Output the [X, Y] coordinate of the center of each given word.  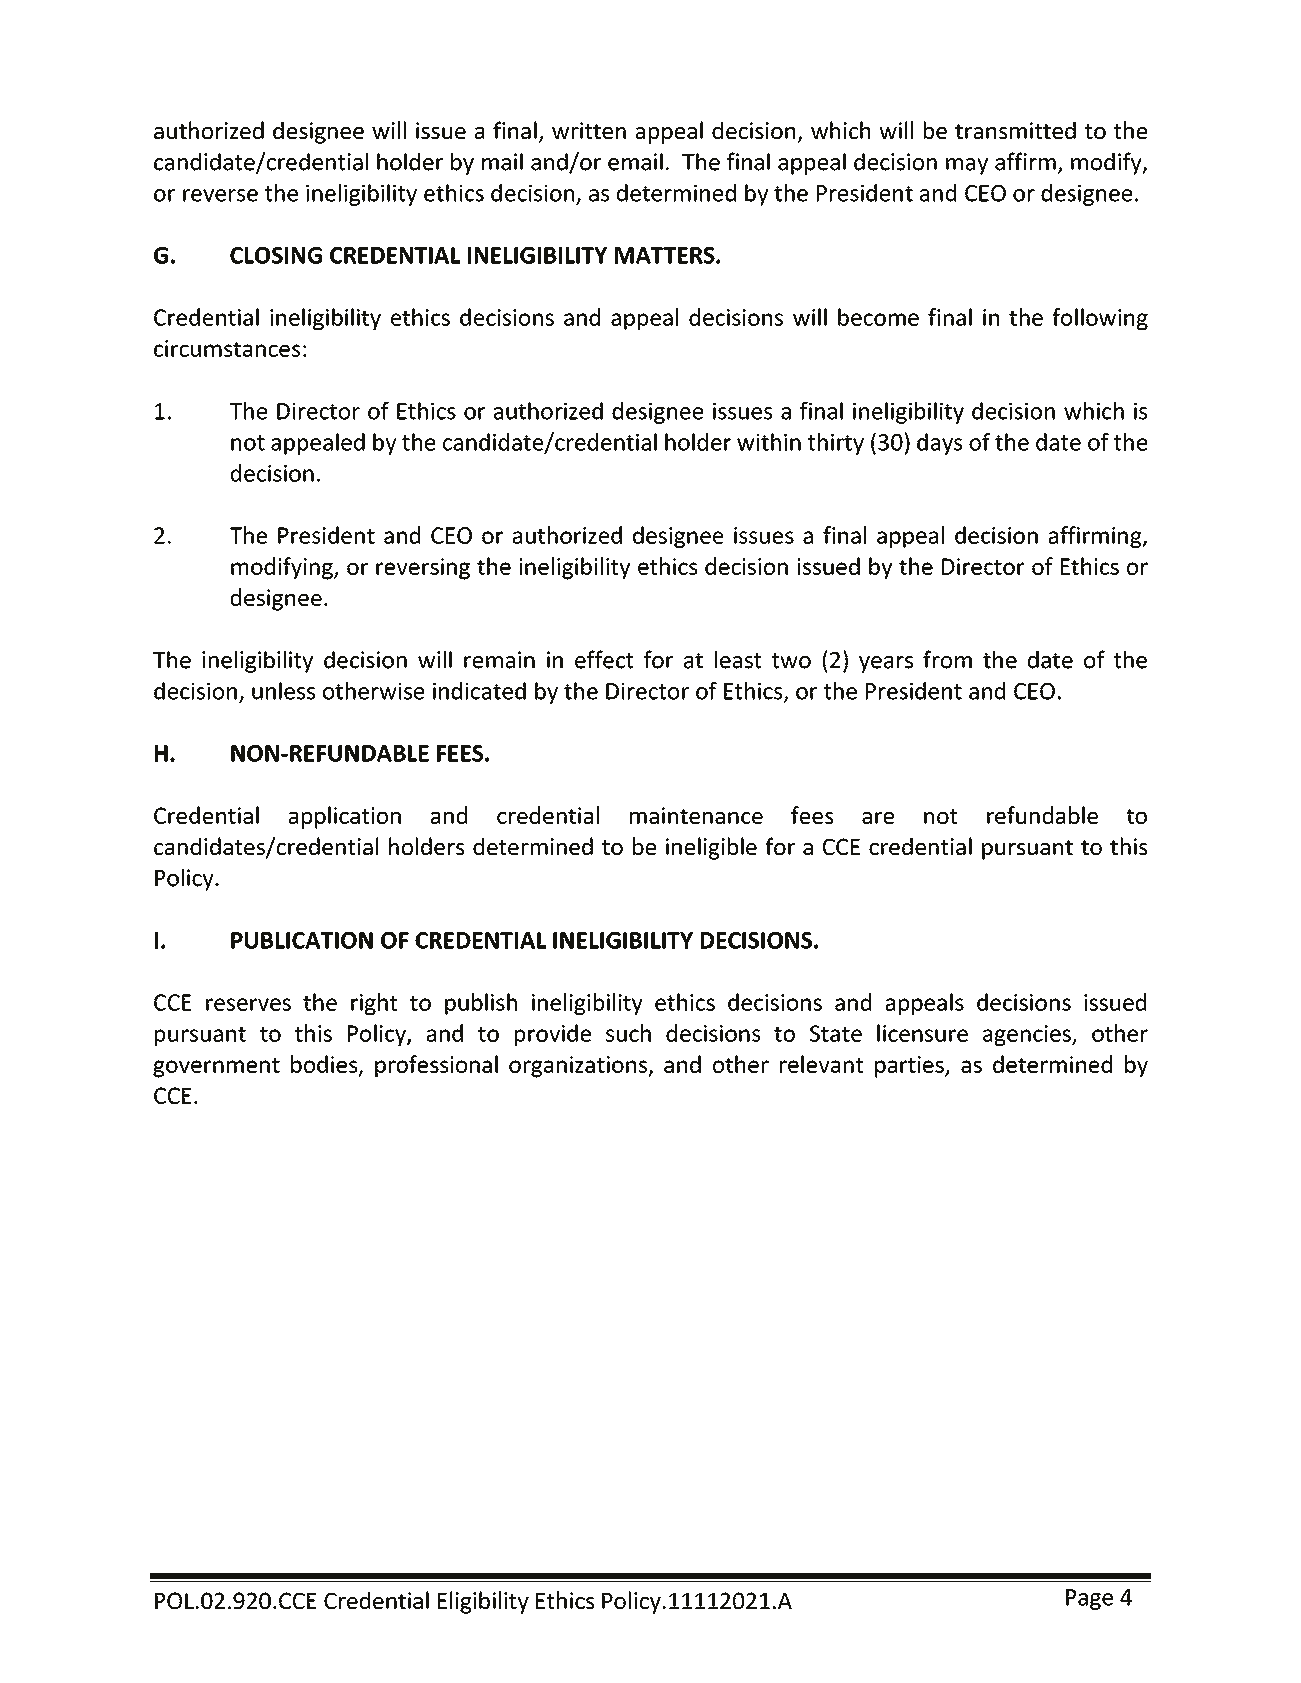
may [967, 166]
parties [910, 1067]
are [878, 818]
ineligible [711, 848]
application [345, 817]
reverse [220, 195]
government [216, 1068]
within [769, 442]
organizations [579, 1067]
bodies [325, 1065]
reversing [423, 569]
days [939, 444]
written [589, 130]
